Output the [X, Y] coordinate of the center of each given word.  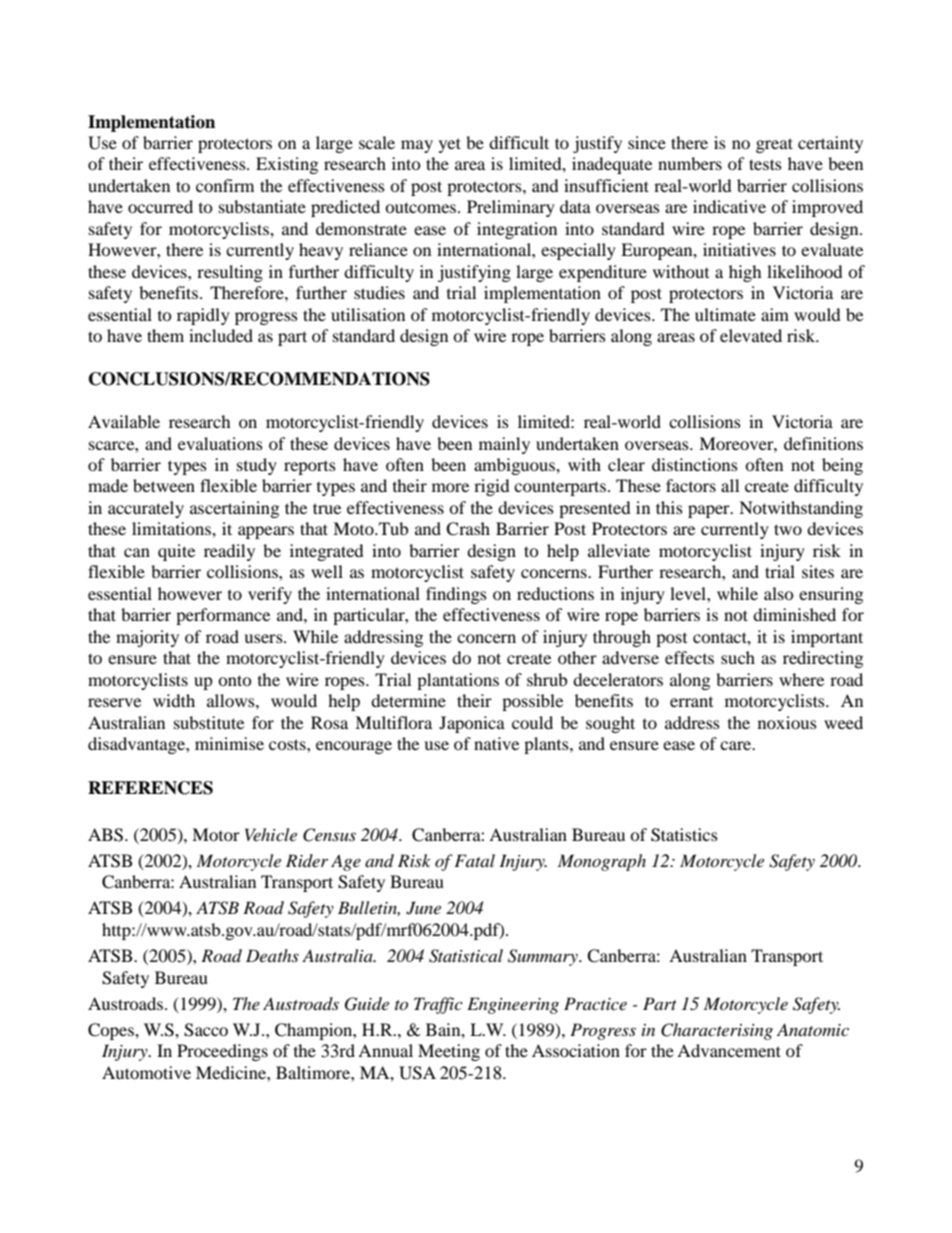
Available [124, 421]
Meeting [449, 1052]
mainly [504, 445]
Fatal [474, 860]
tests [765, 164]
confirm [225, 185]
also [779, 593]
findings [456, 595]
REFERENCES [150, 788]
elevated [751, 335]
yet [450, 145]
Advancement [729, 1050]
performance [223, 616]
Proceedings [222, 1052]
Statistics [684, 835]
